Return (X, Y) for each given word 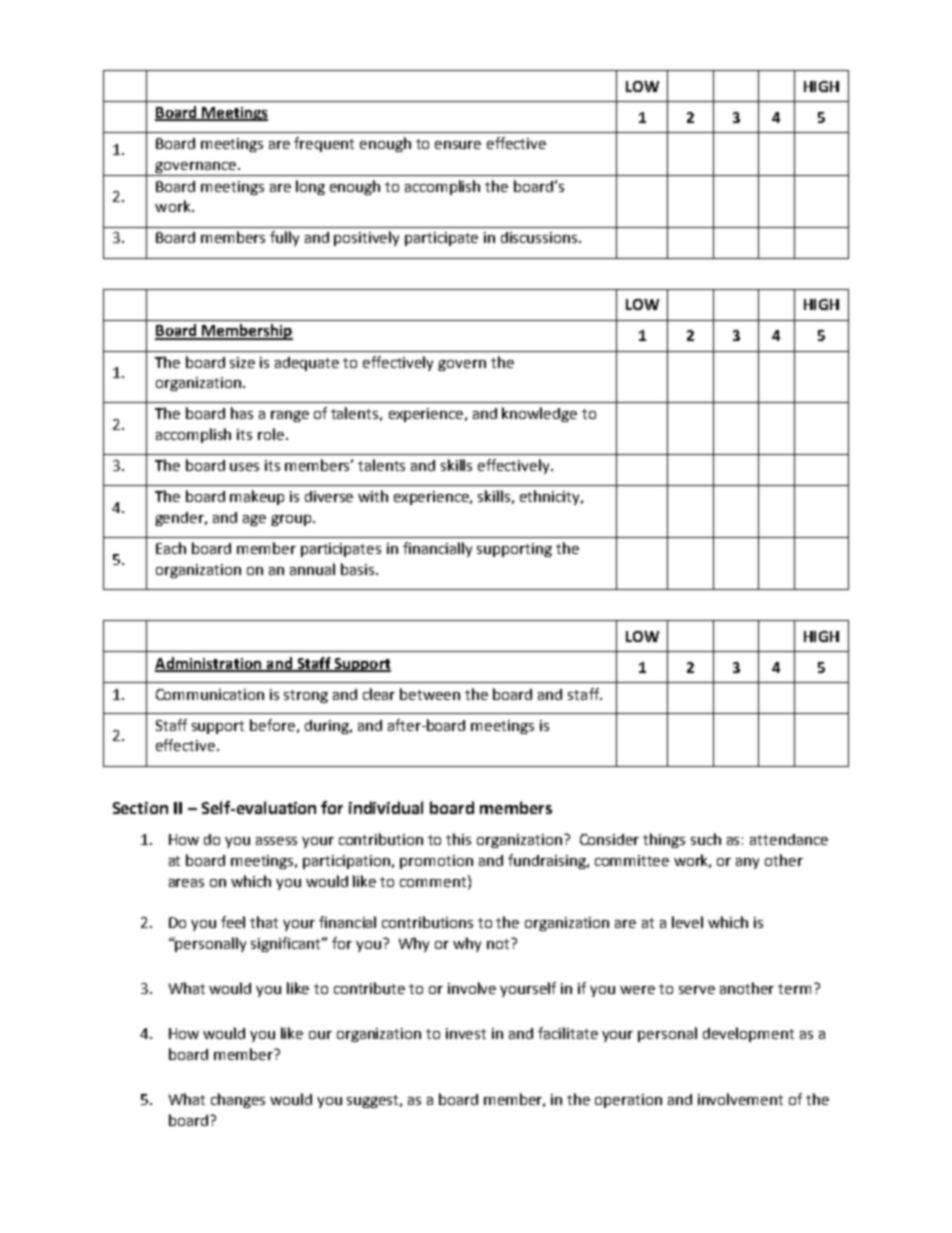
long (310, 187)
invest (466, 1033)
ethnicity (551, 497)
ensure (458, 145)
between (430, 694)
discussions (540, 237)
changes (238, 1100)
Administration (209, 664)
